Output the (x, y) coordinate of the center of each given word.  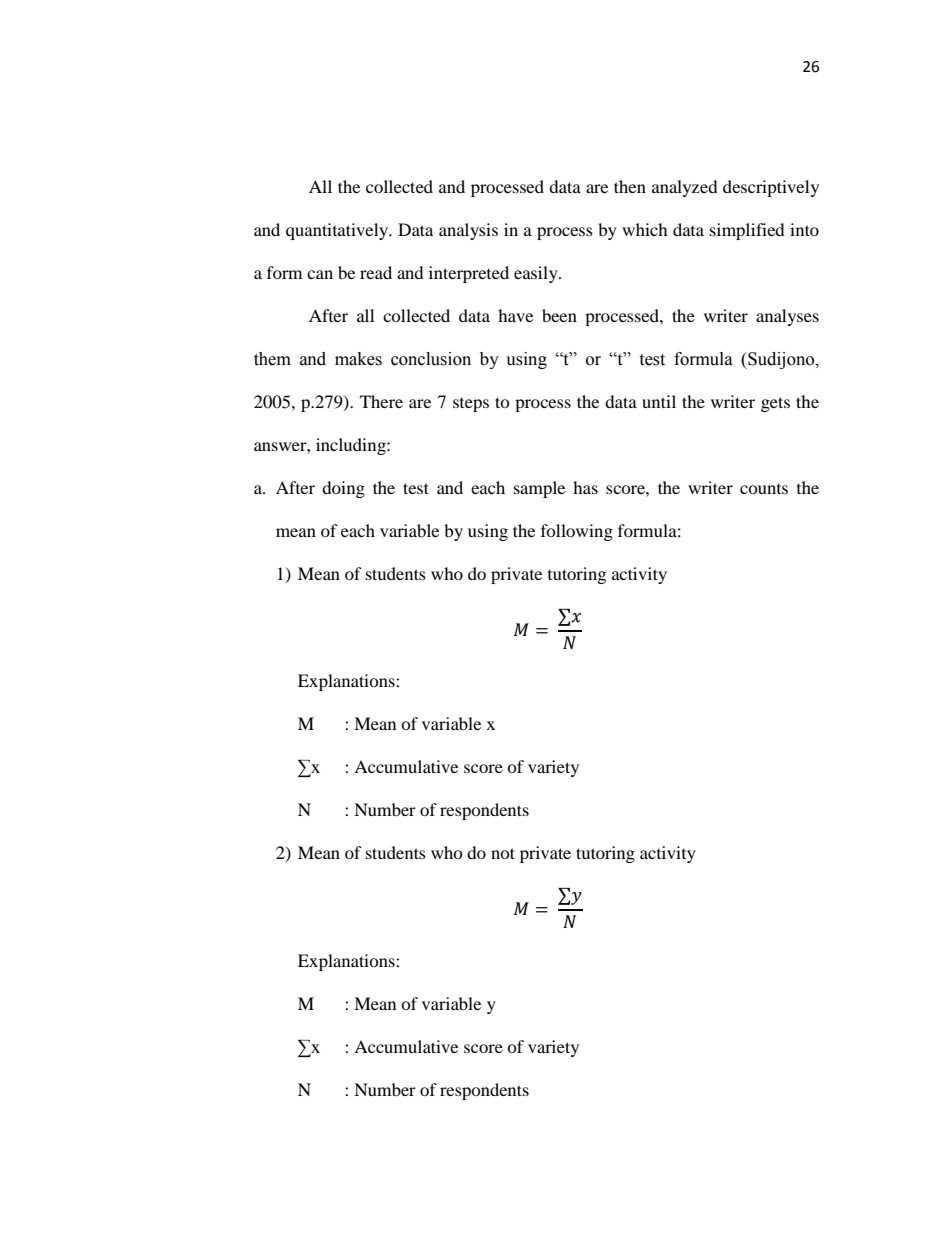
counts (764, 489)
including (352, 446)
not (503, 853)
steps (471, 405)
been (559, 315)
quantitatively (338, 231)
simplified (747, 231)
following (577, 532)
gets (775, 404)
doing (343, 489)
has (585, 487)
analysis (468, 231)
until (659, 401)
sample (539, 489)
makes (358, 359)
